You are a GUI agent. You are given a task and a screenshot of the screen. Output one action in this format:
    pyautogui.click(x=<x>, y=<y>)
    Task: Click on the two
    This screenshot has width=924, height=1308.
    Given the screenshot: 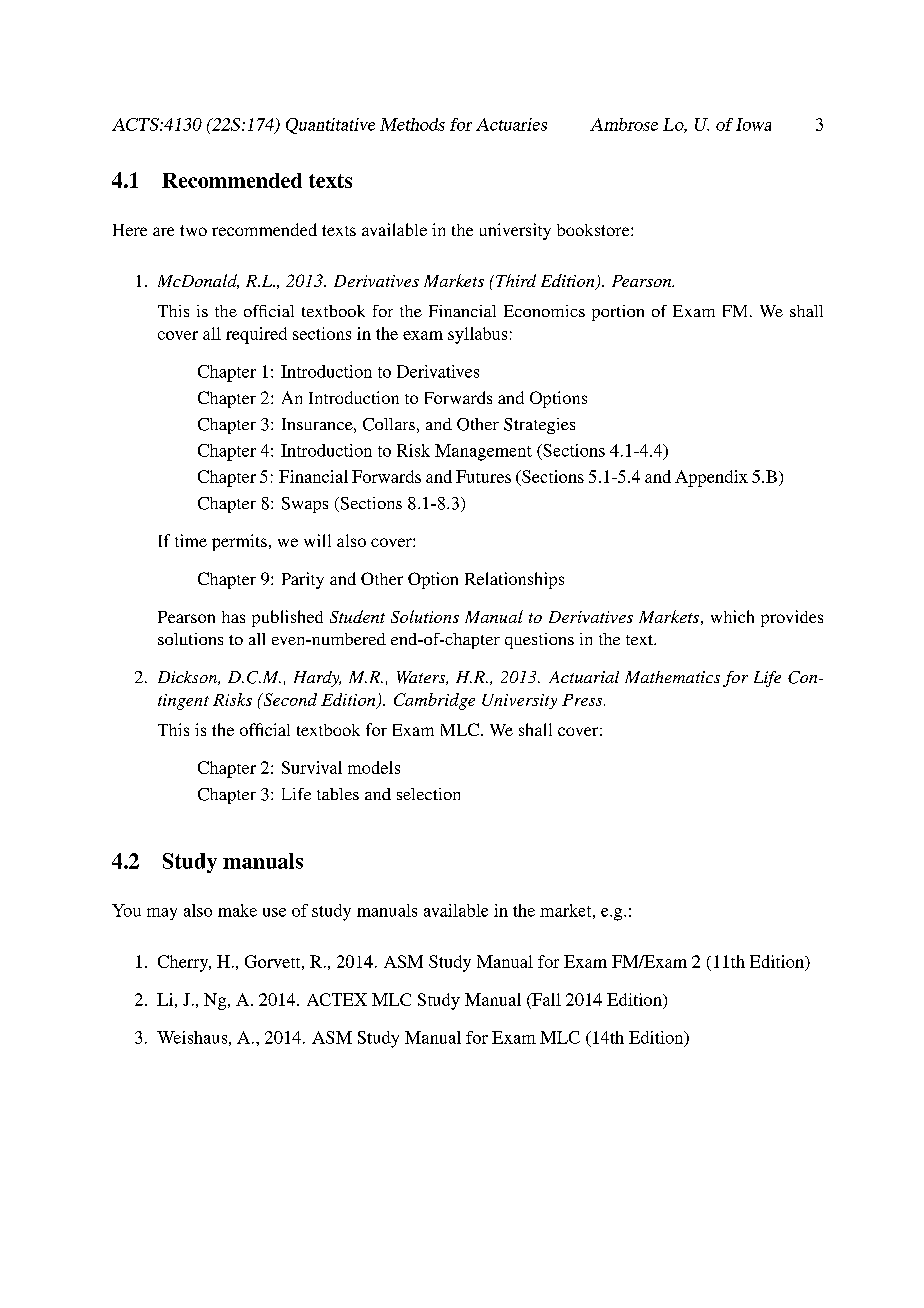 What is the action you would take?
    pyautogui.click(x=193, y=230)
